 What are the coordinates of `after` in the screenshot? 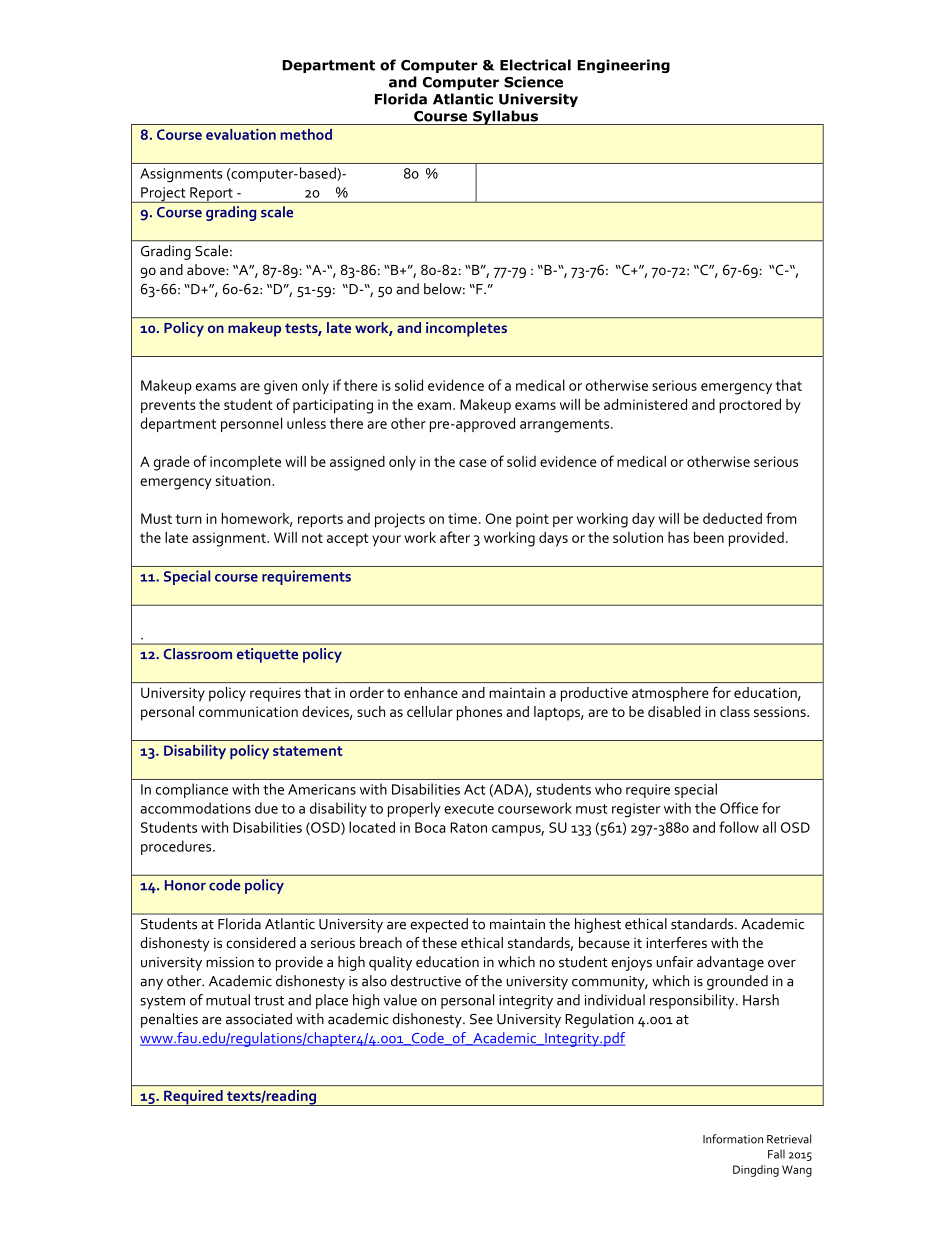 It's located at (455, 537).
